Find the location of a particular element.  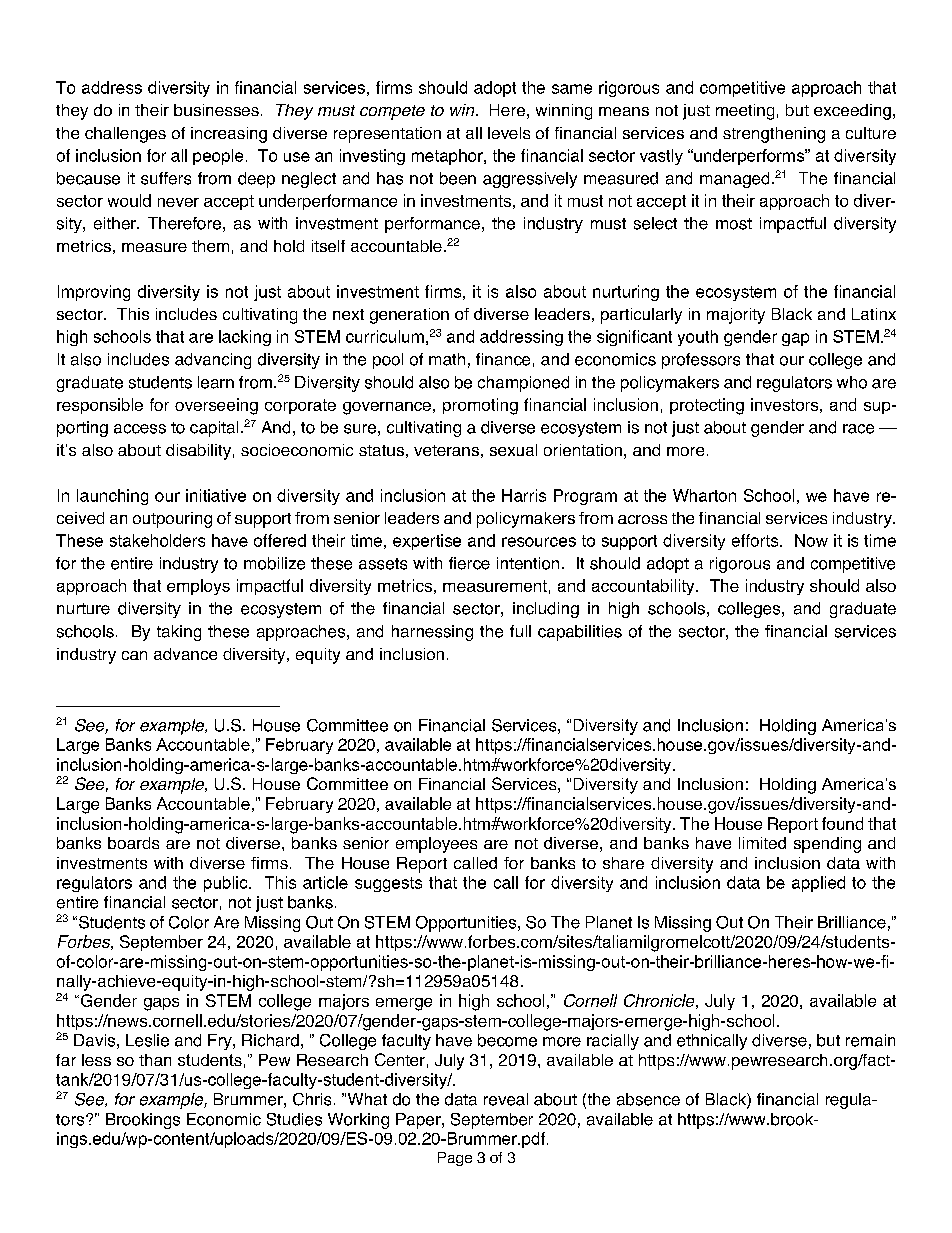

levels is located at coordinates (509, 133).
